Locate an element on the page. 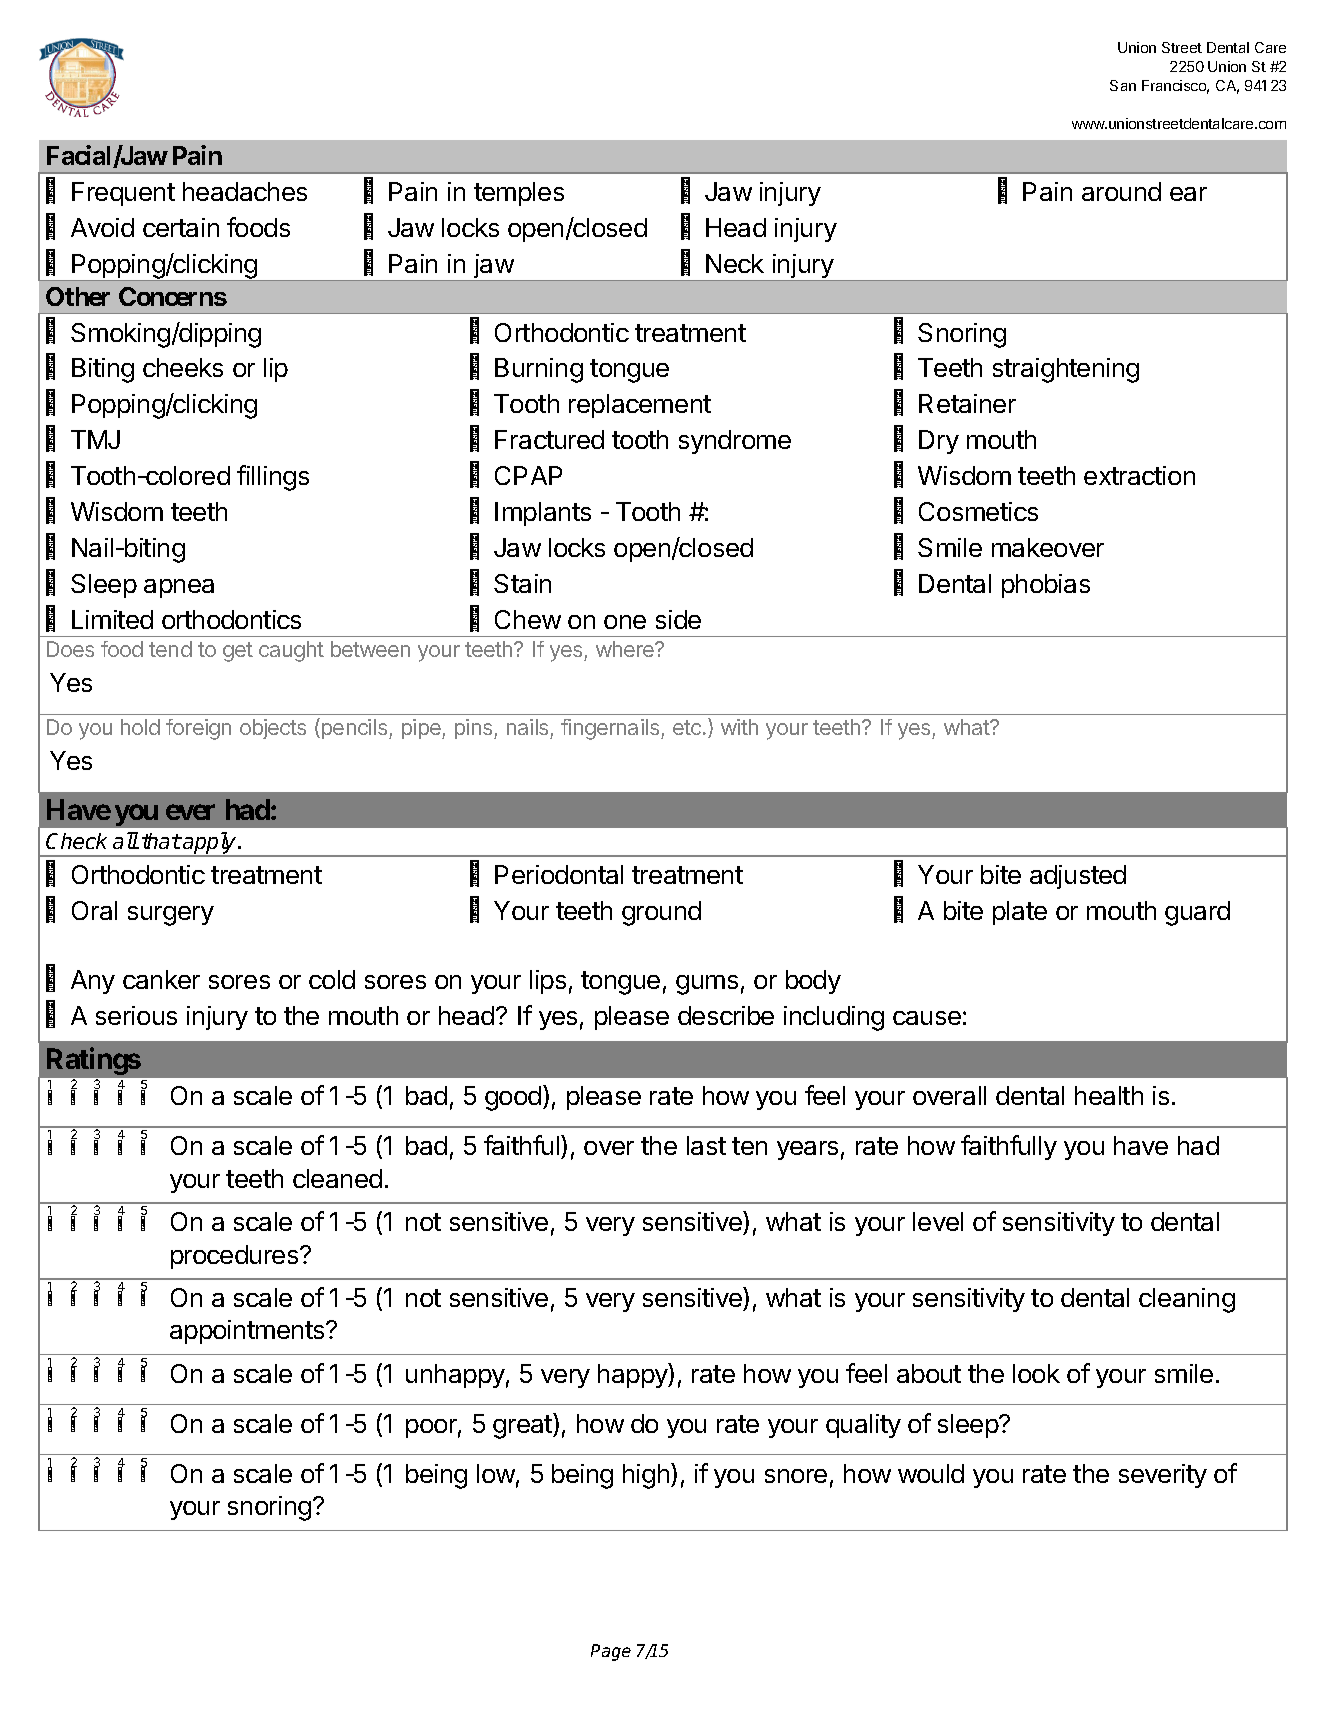  last is located at coordinates (706, 1145).
